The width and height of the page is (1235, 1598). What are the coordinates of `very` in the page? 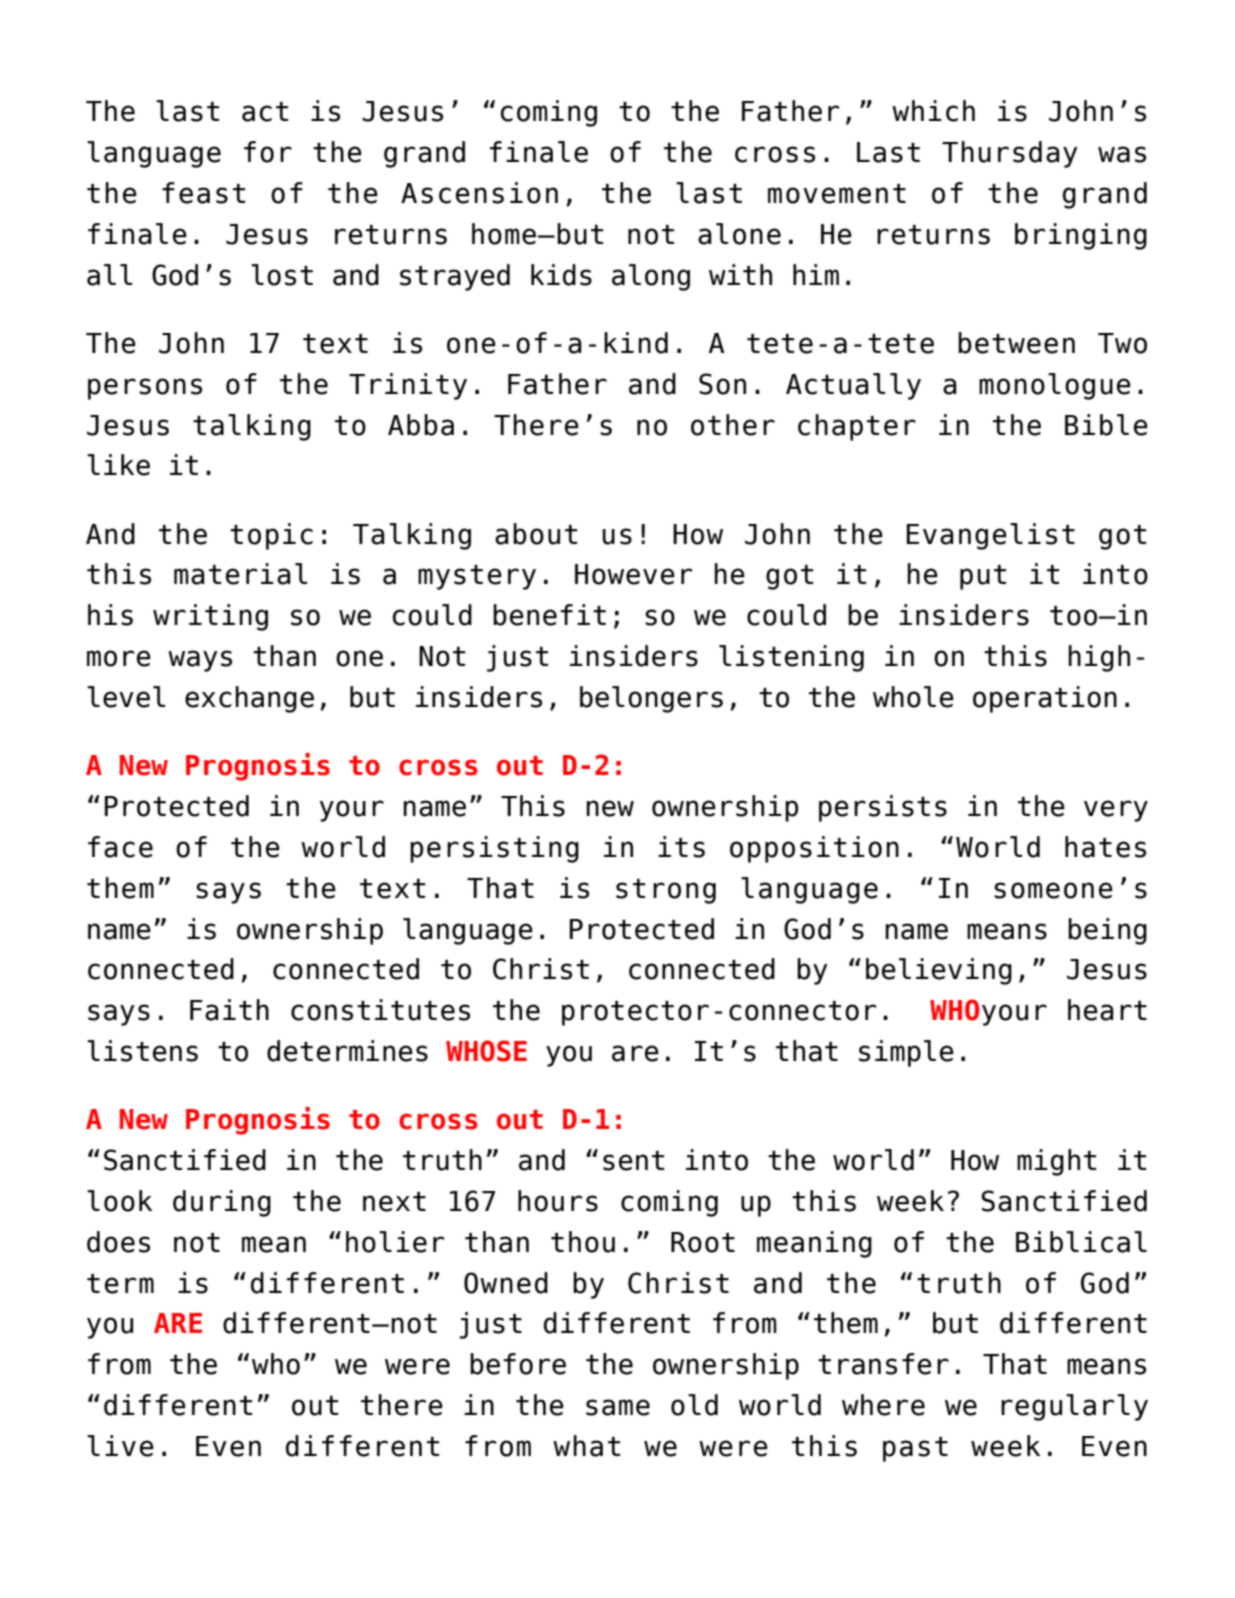 It's located at (1116, 811).
